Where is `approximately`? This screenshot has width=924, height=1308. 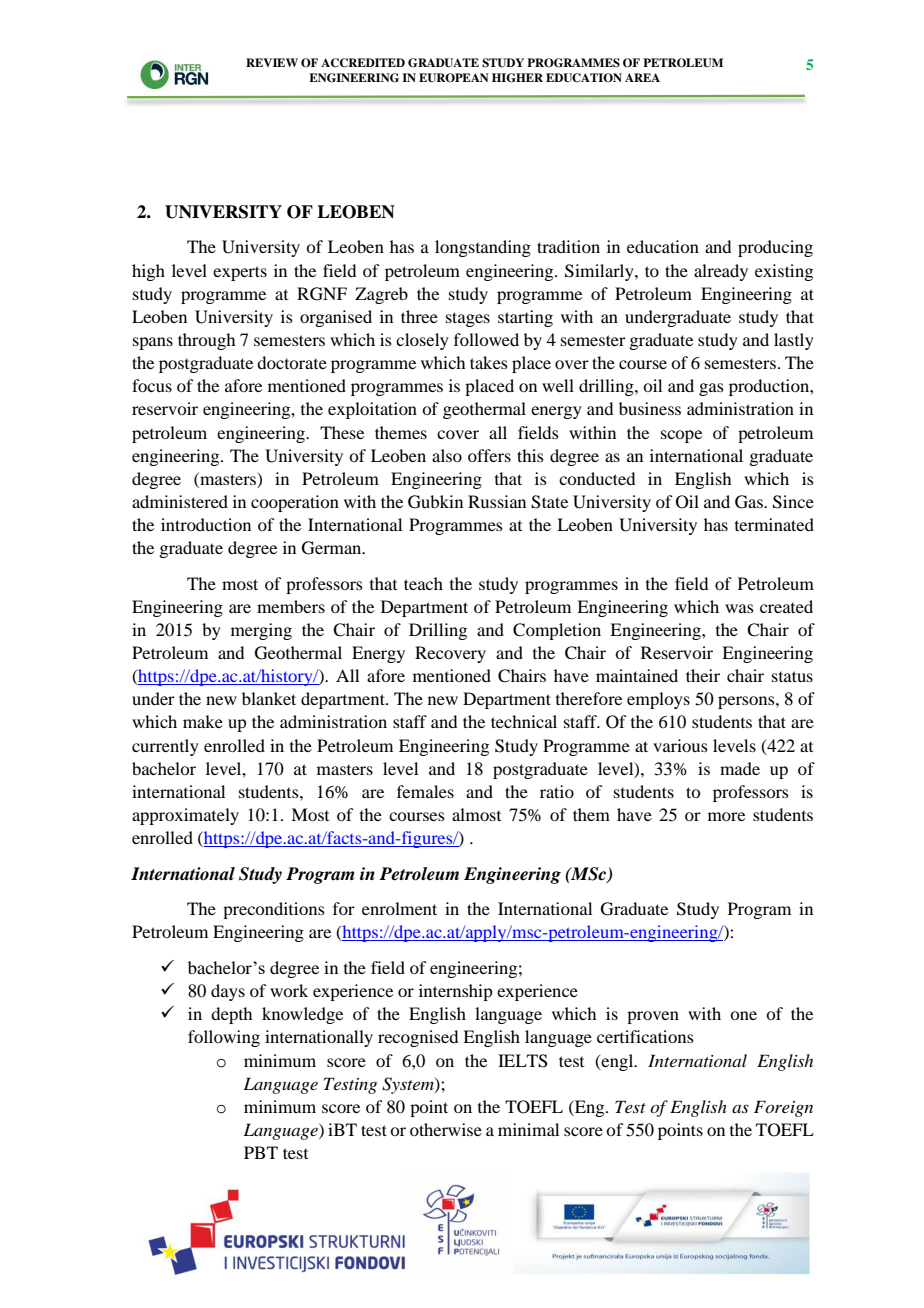 approximately is located at coordinates (185, 816).
